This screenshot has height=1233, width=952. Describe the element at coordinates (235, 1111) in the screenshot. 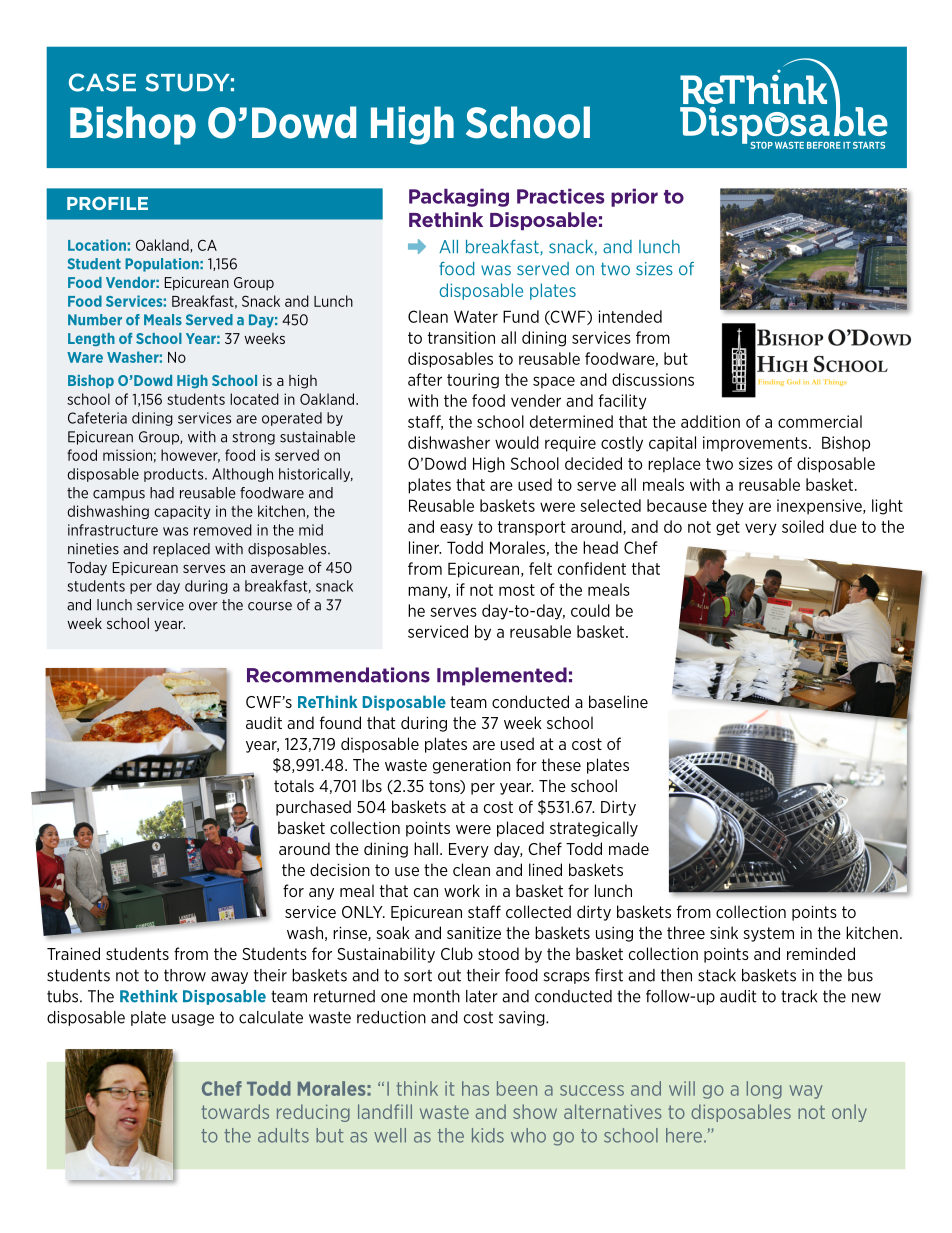

I see `towards` at that location.
